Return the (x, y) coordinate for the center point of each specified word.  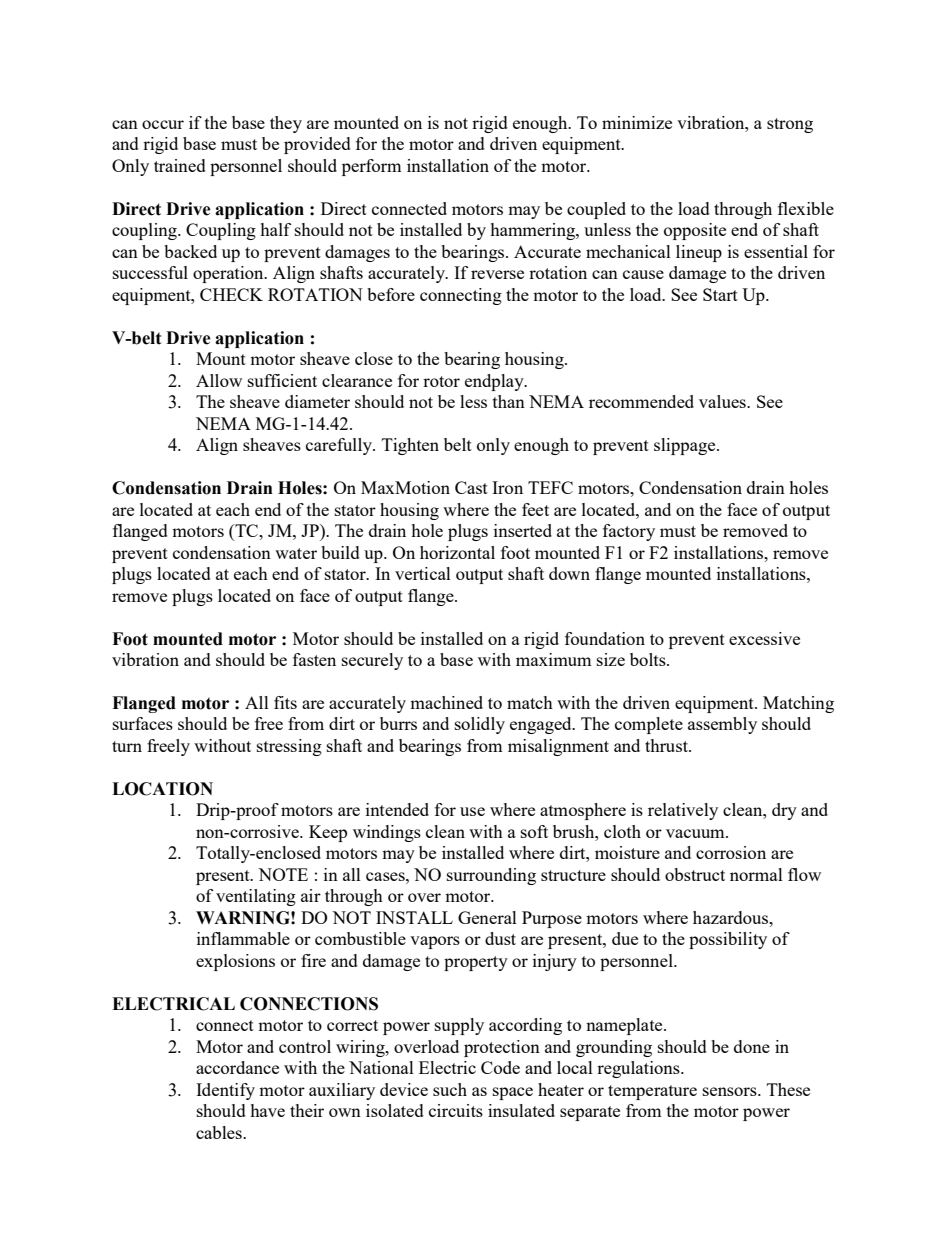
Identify (225, 1091)
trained (180, 165)
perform (371, 167)
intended (397, 809)
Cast (471, 487)
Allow (219, 380)
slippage (686, 446)
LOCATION (162, 789)
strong (790, 125)
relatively (683, 811)
